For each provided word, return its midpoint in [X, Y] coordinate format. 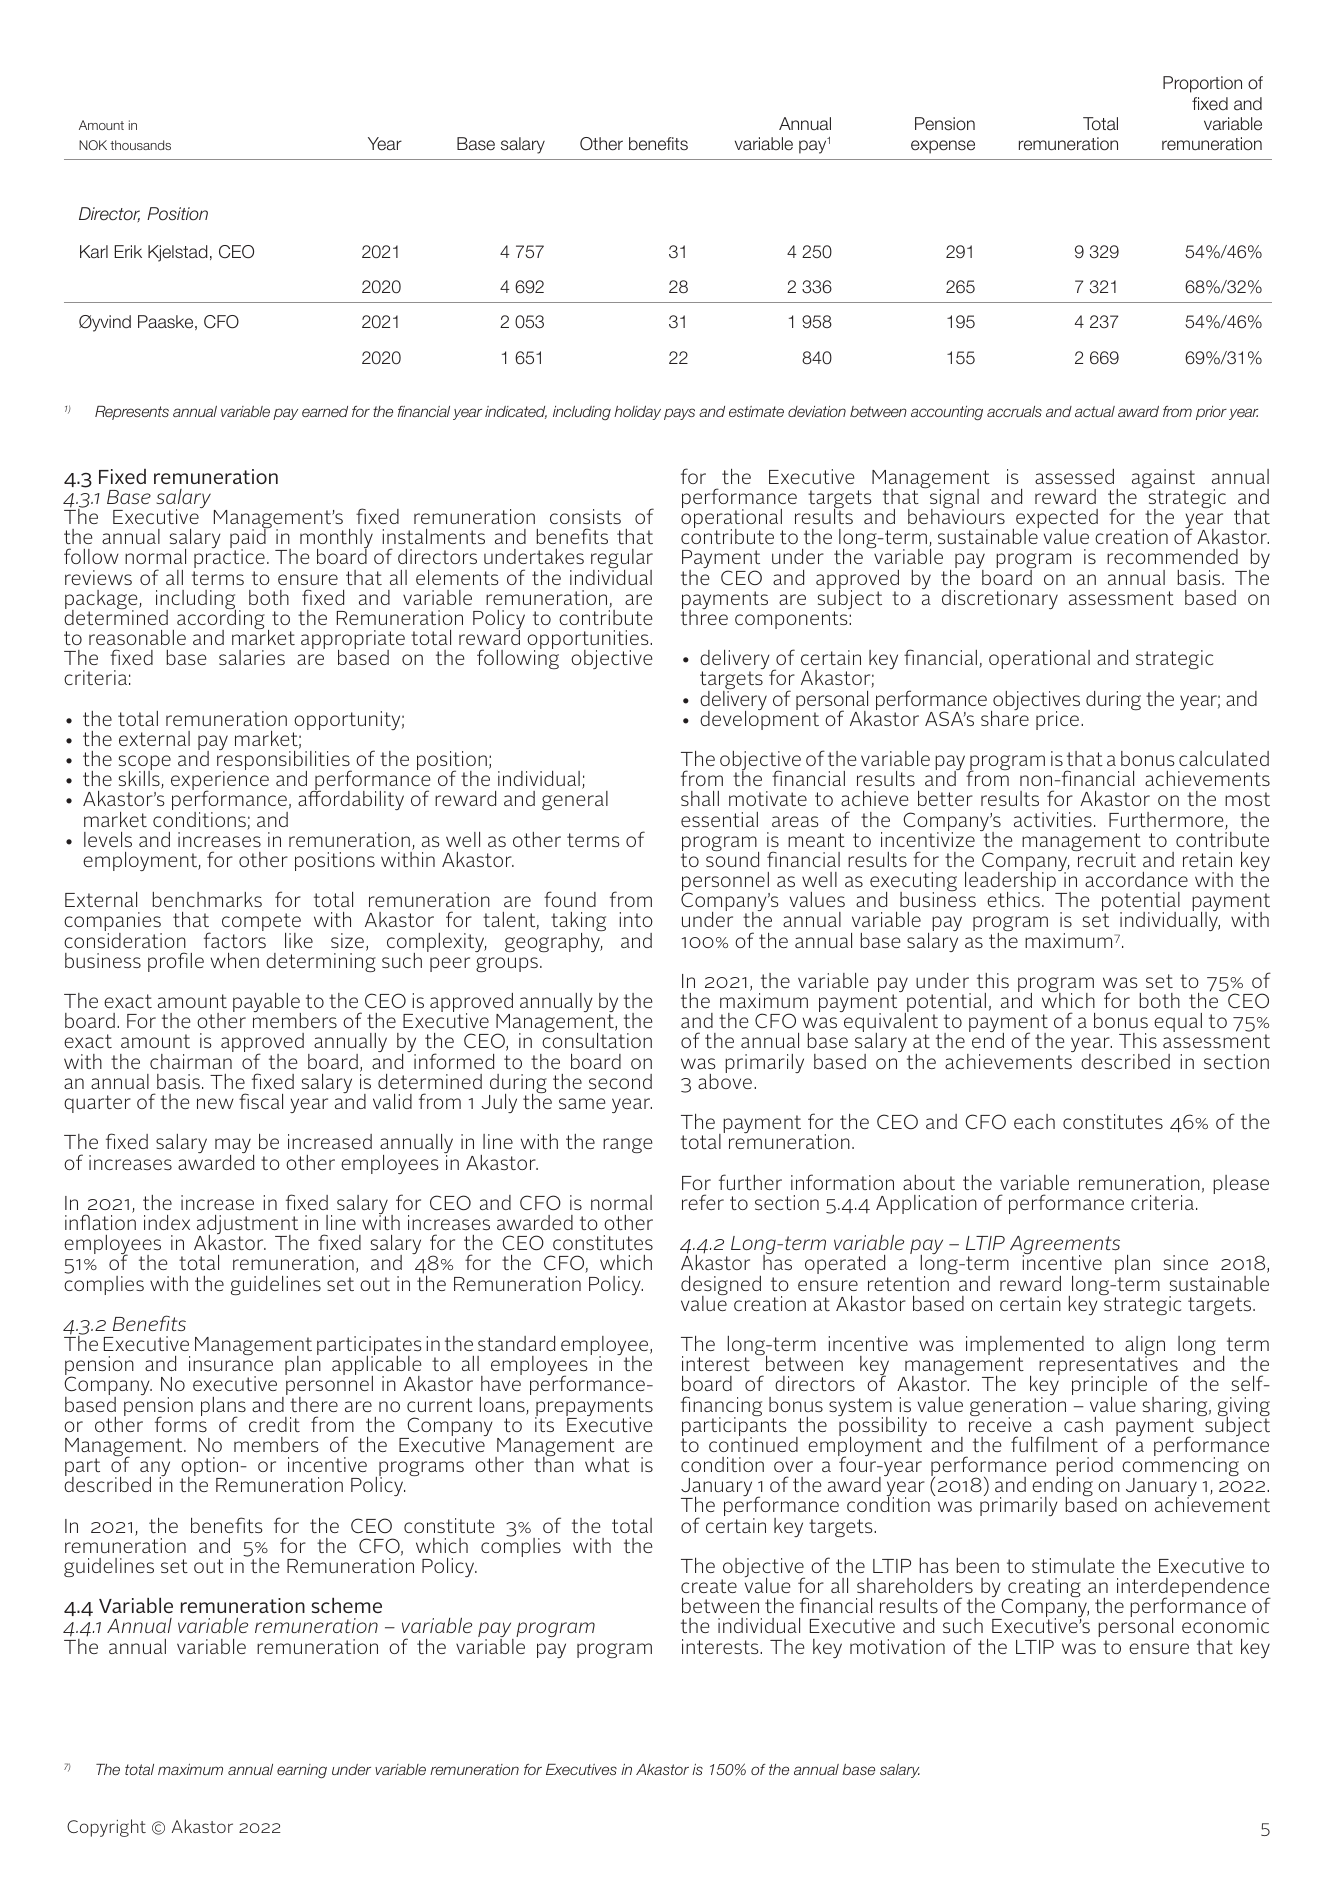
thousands [140, 145]
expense [943, 147]
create [709, 1586]
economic [1225, 1625]
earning [302, 1771]
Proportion [1202, 84]
